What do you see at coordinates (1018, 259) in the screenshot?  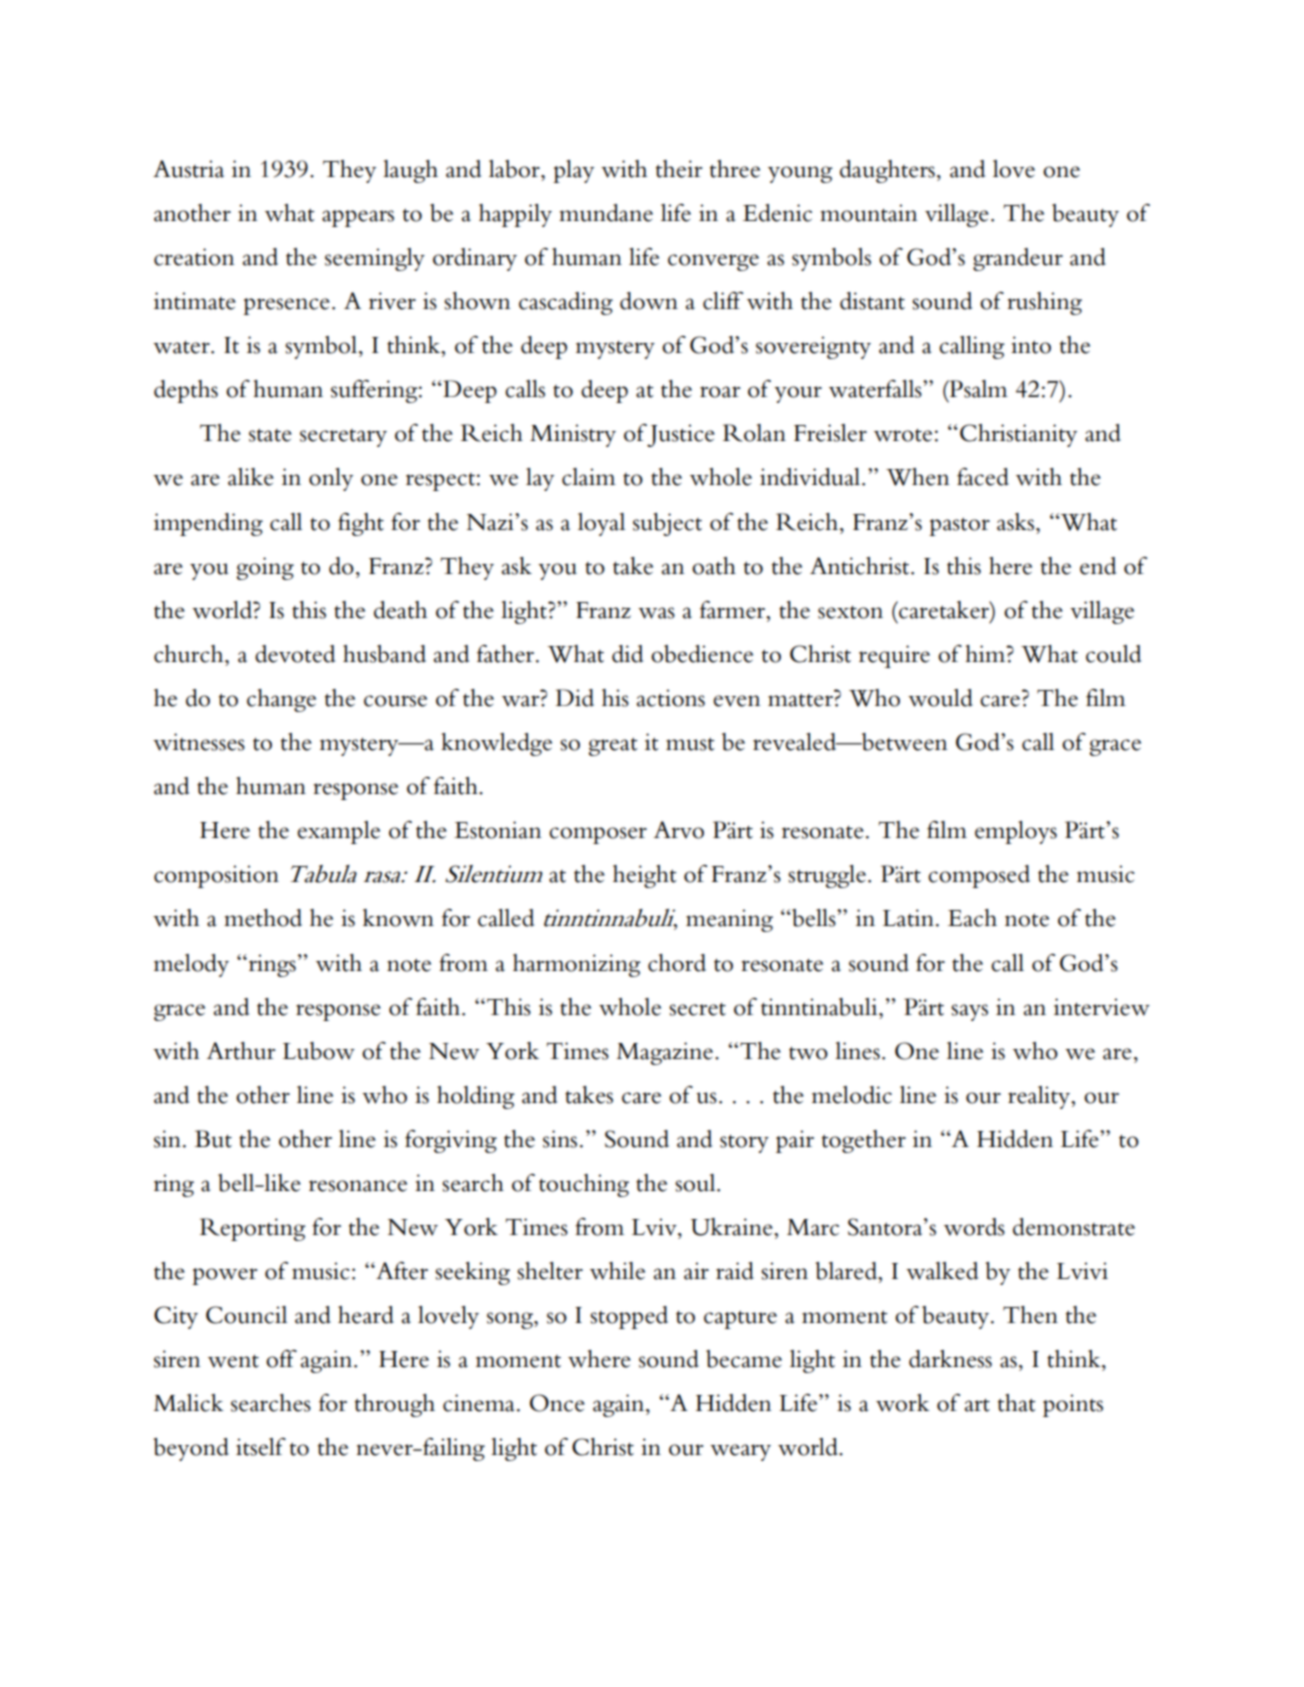 I see `grandeur` at bounding box center [1018, 259].
